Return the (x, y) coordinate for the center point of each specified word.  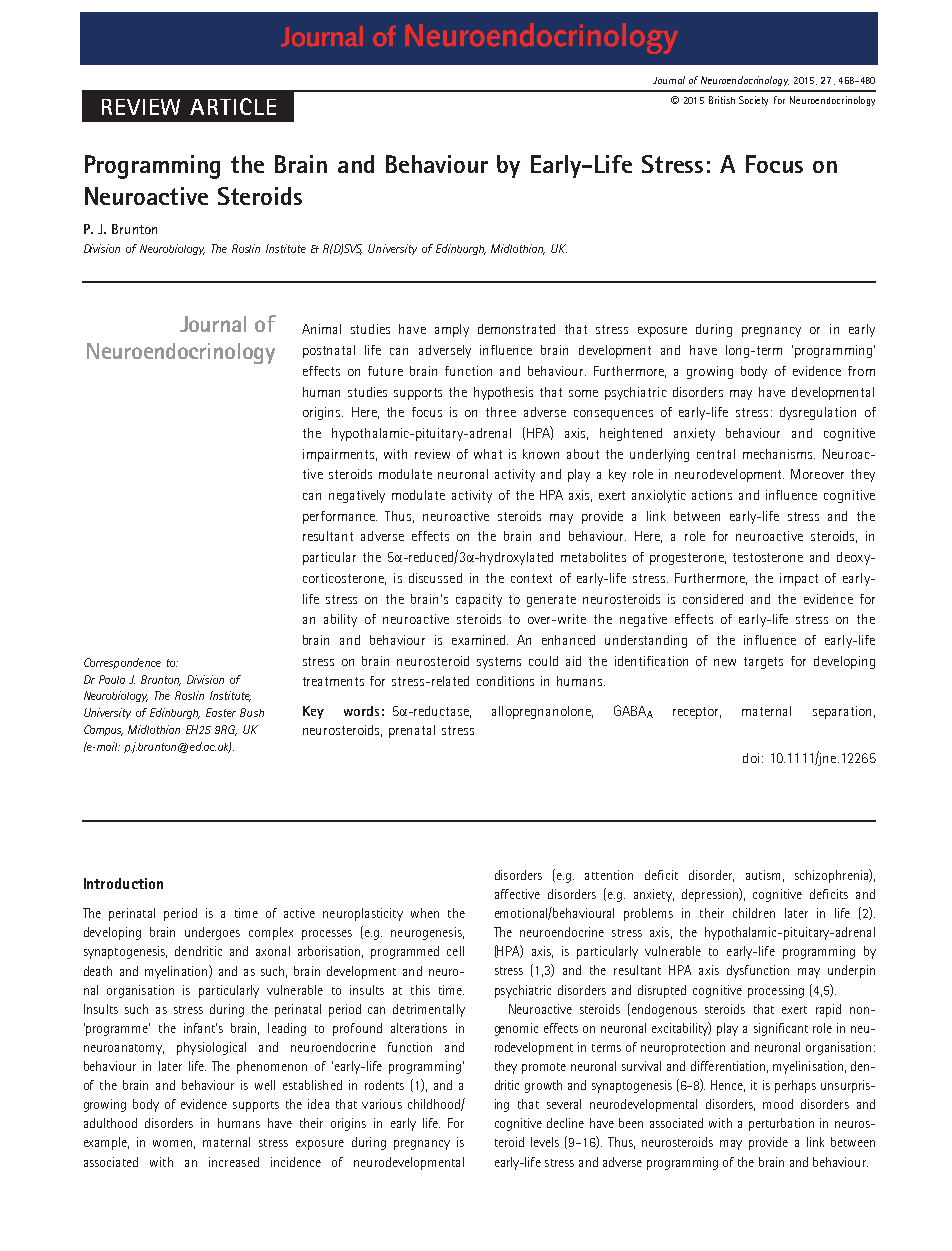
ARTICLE (233, 106)
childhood (435, 1105)
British (722, 100)
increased (234, 1162)
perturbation (781, 1124)
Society (753, 101)
